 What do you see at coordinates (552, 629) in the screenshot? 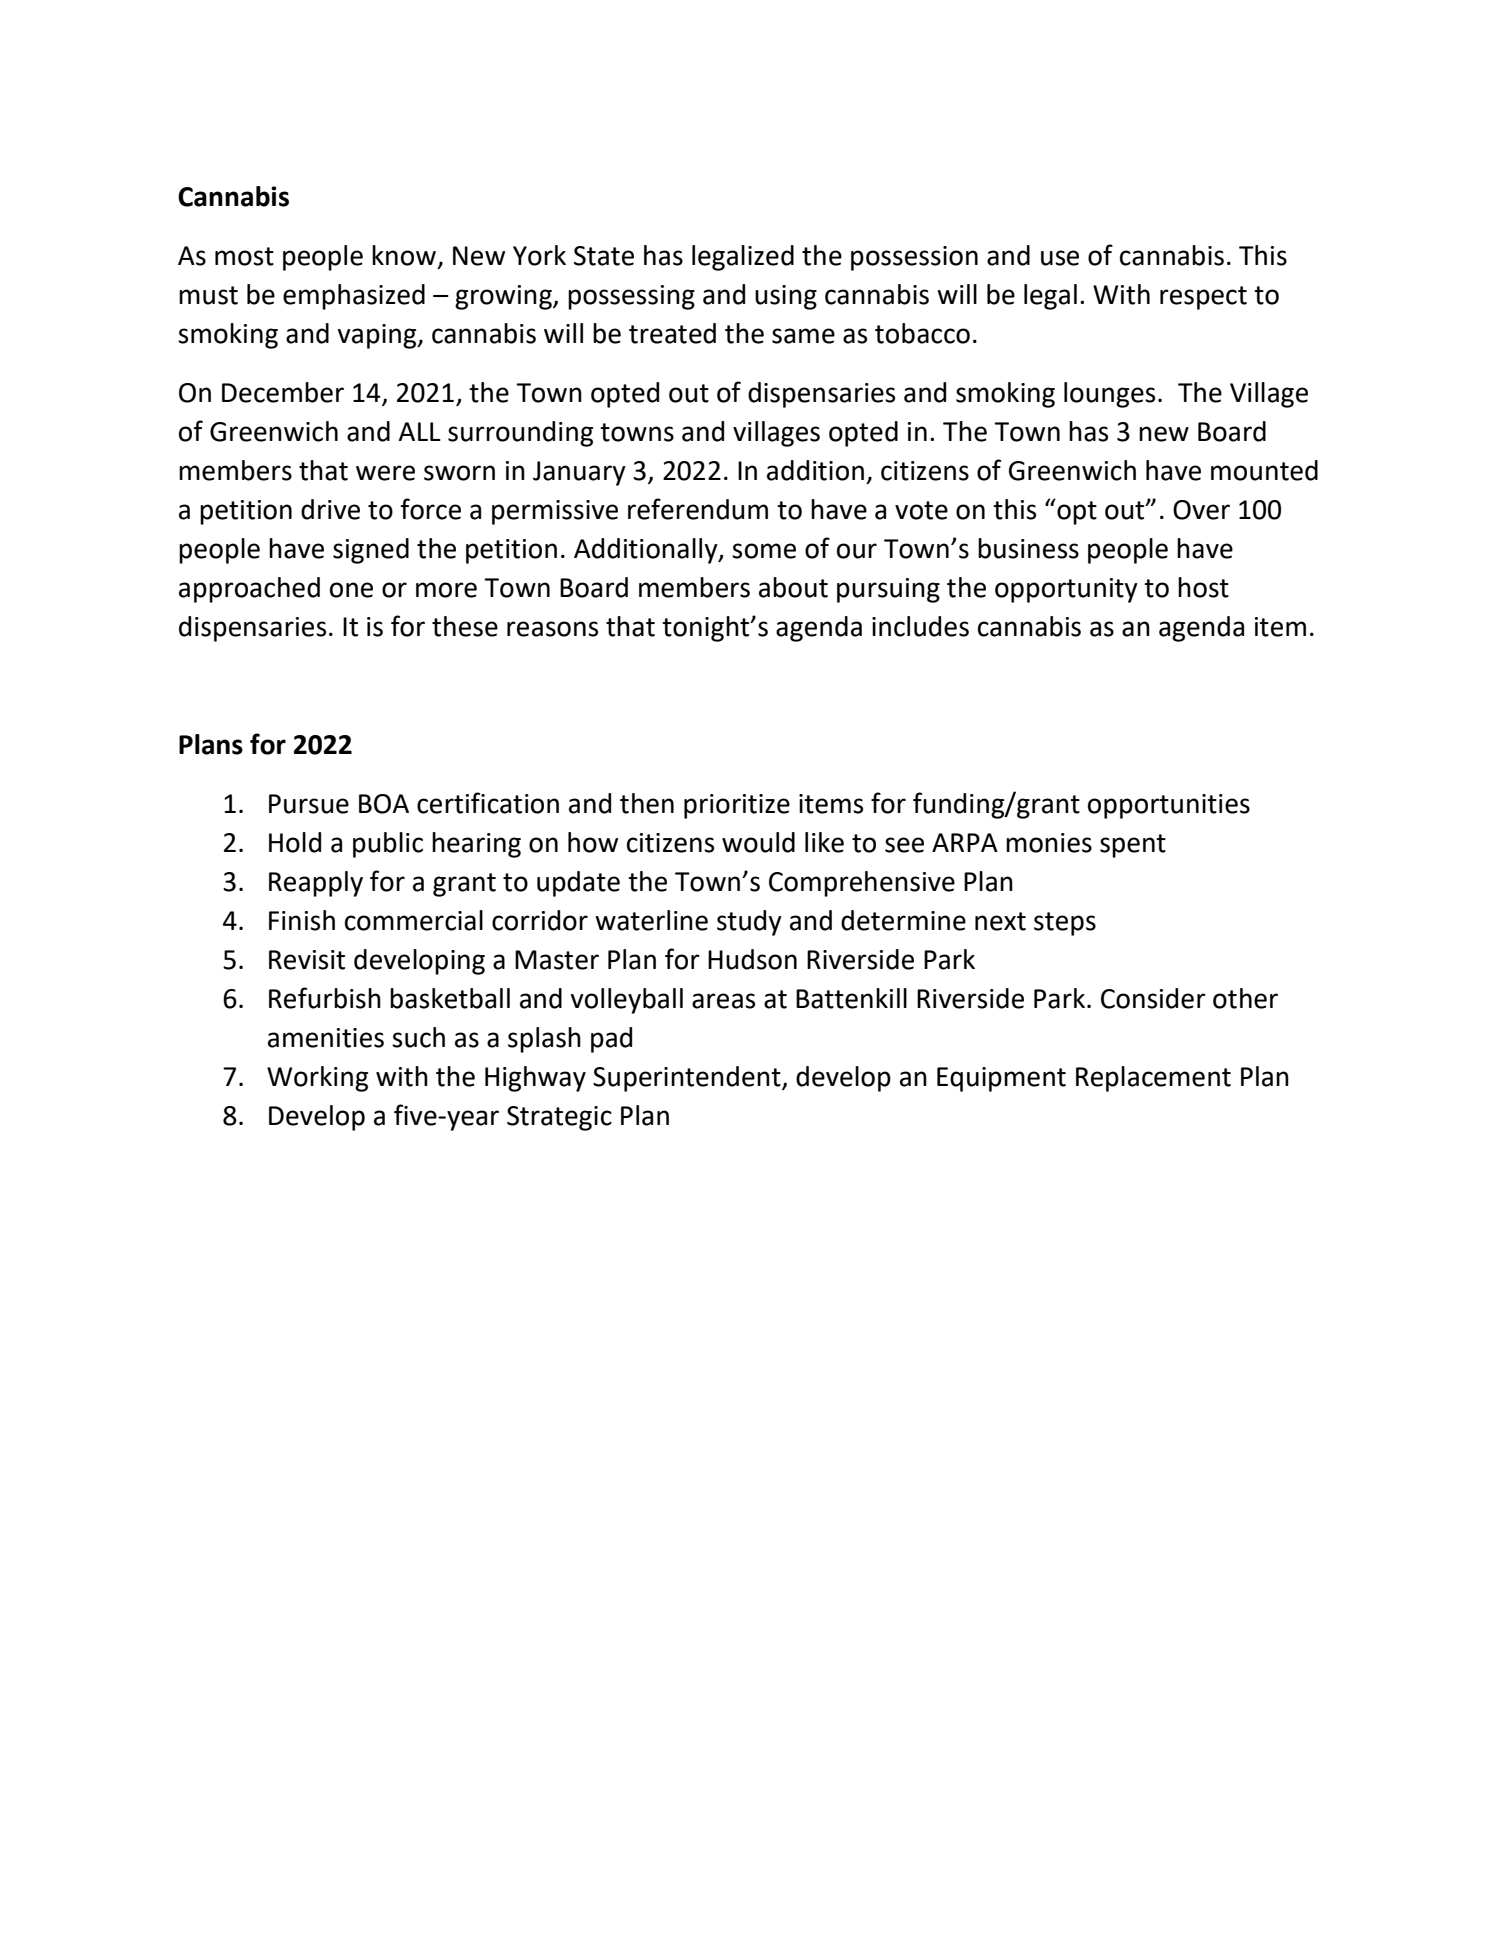
I see `reasons` at bounding box center [552, 629].
